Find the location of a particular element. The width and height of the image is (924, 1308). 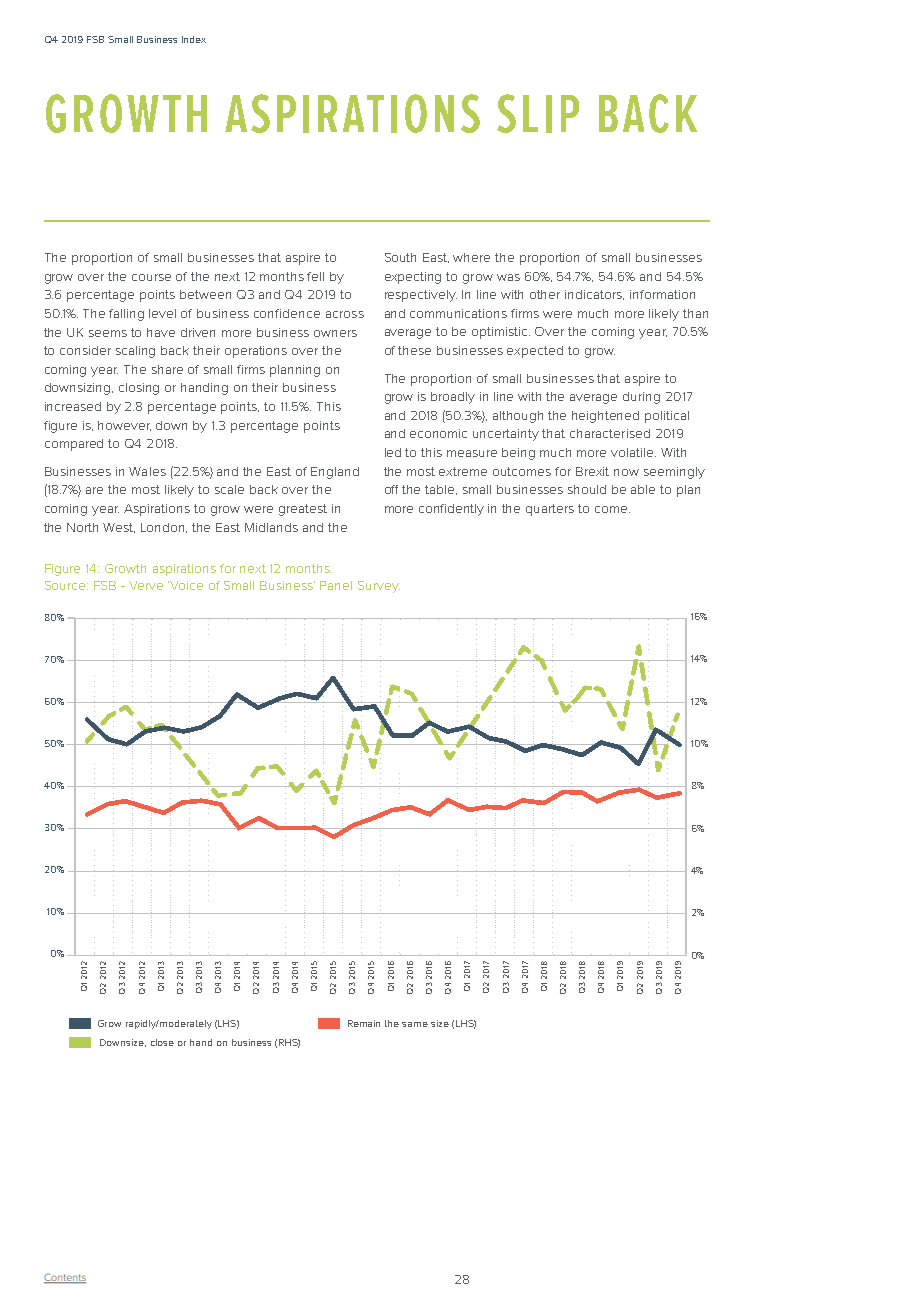

London is located at coordinates (164, 528).
